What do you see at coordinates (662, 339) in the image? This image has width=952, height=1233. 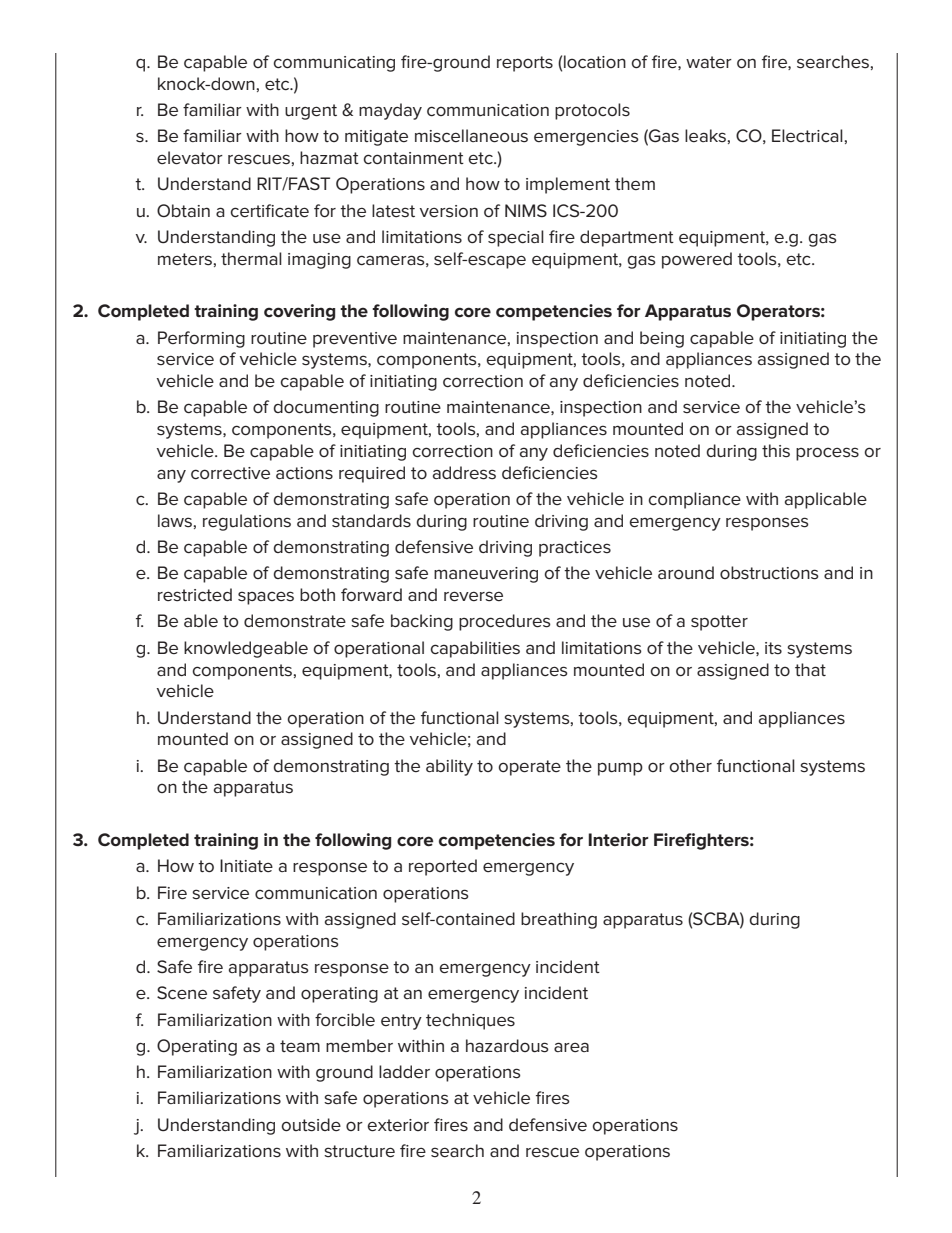 I see `being` at bounding box center [662, 339].
